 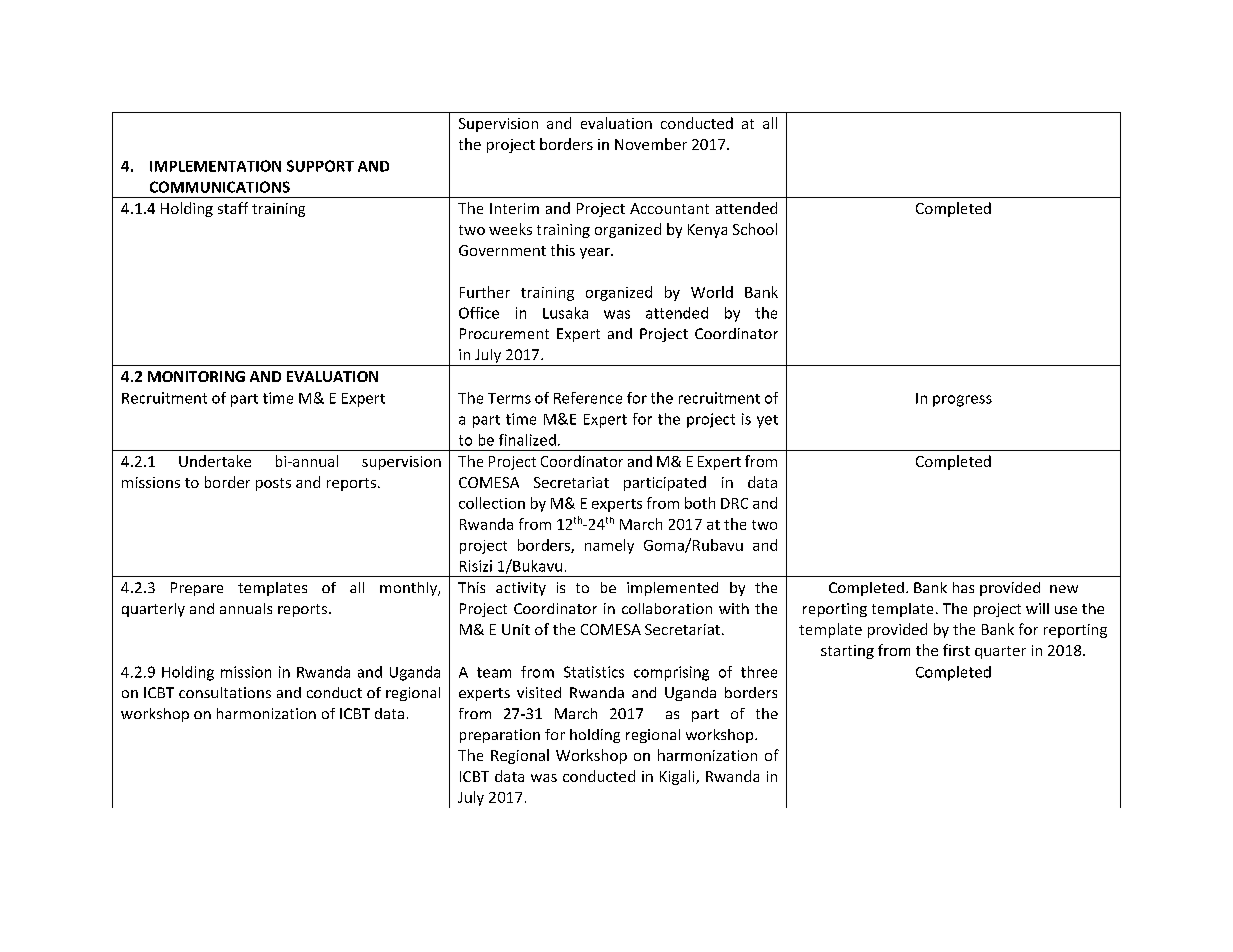 I want to click on has, so click(x=963, y=587).
